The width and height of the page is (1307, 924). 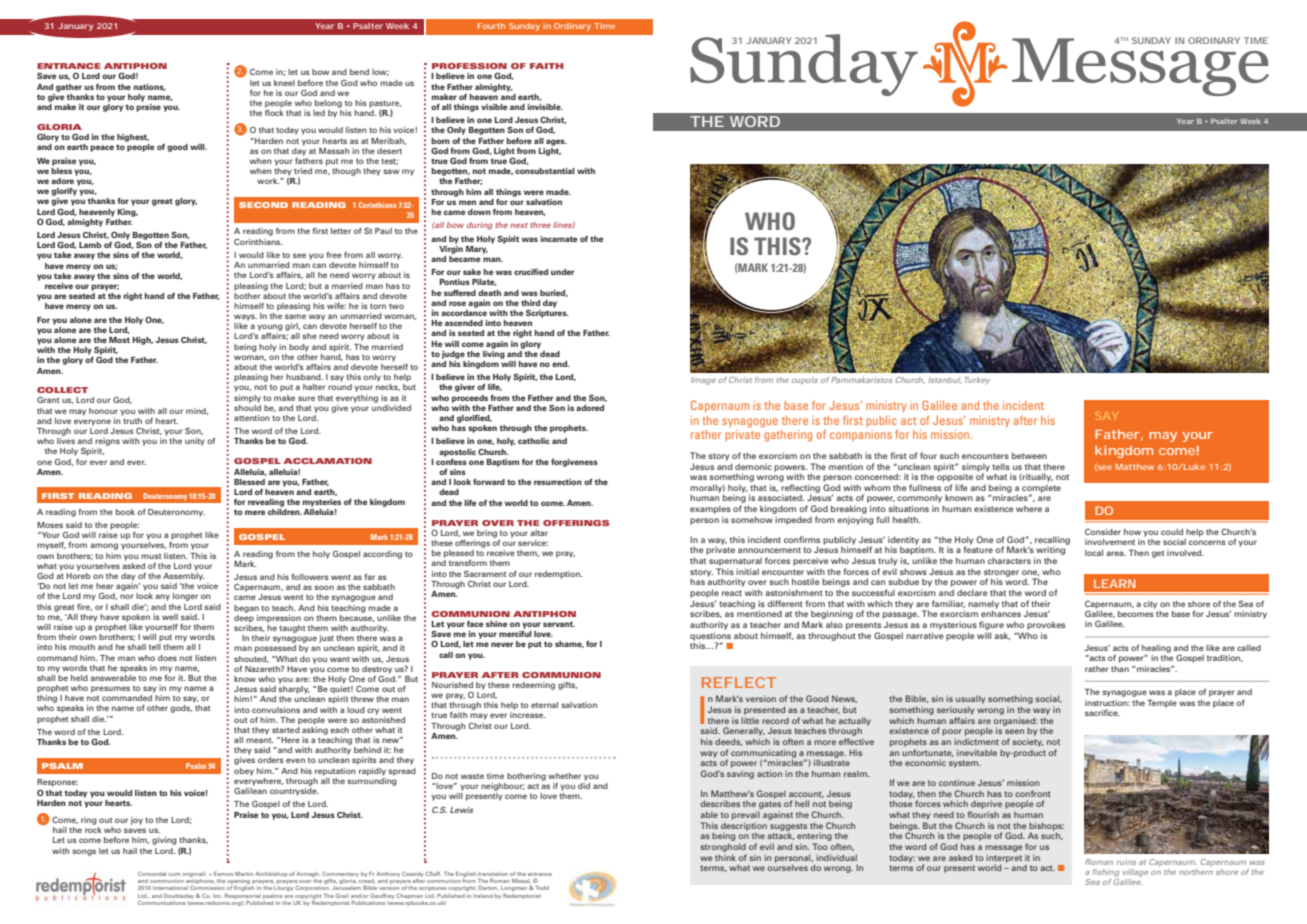 What do you see at coordinates (266, 503) in the page?
I see `revealing` at bounding box center [266, 503].
